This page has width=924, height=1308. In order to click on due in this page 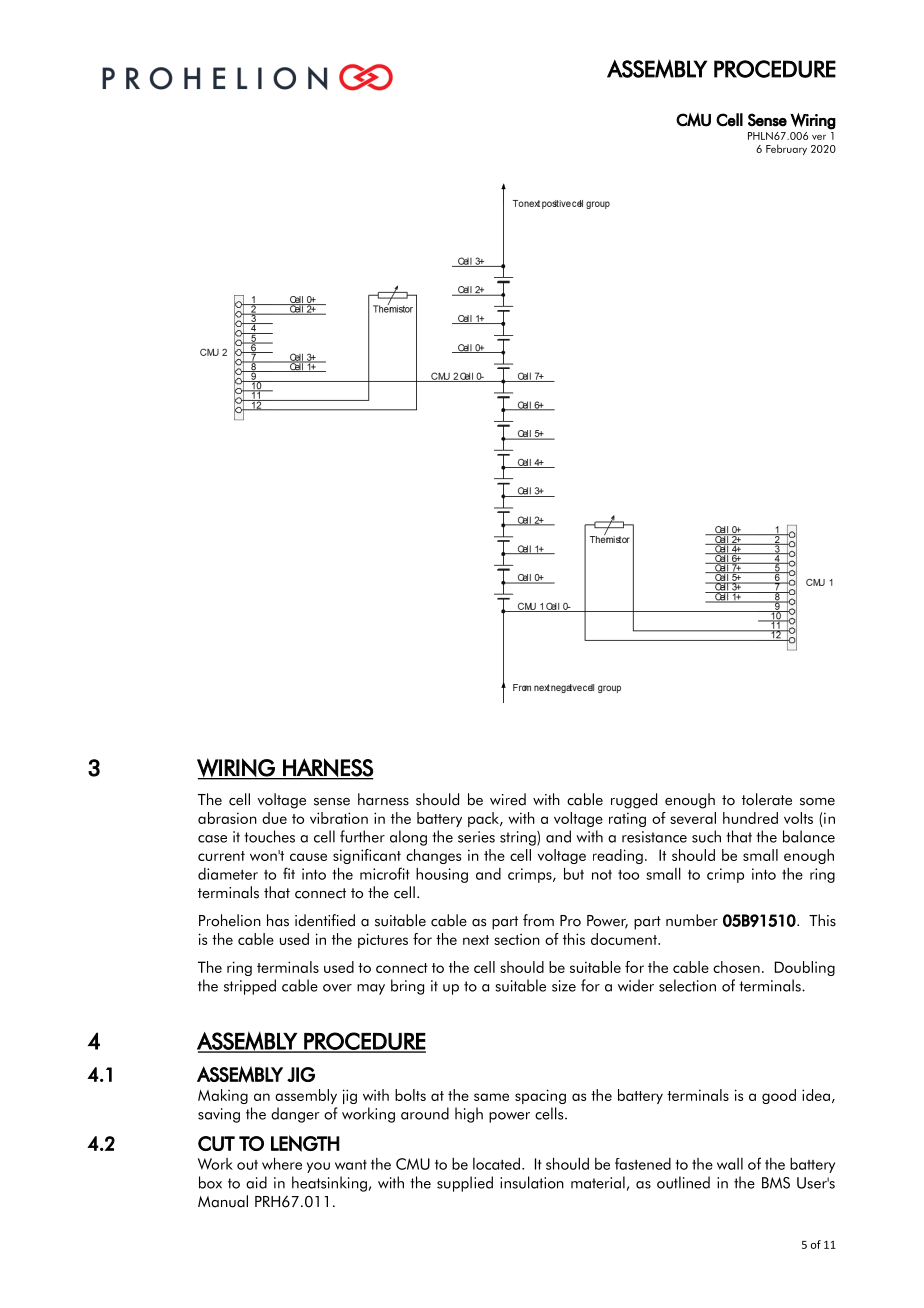, I will do `click(274, 818)`.
